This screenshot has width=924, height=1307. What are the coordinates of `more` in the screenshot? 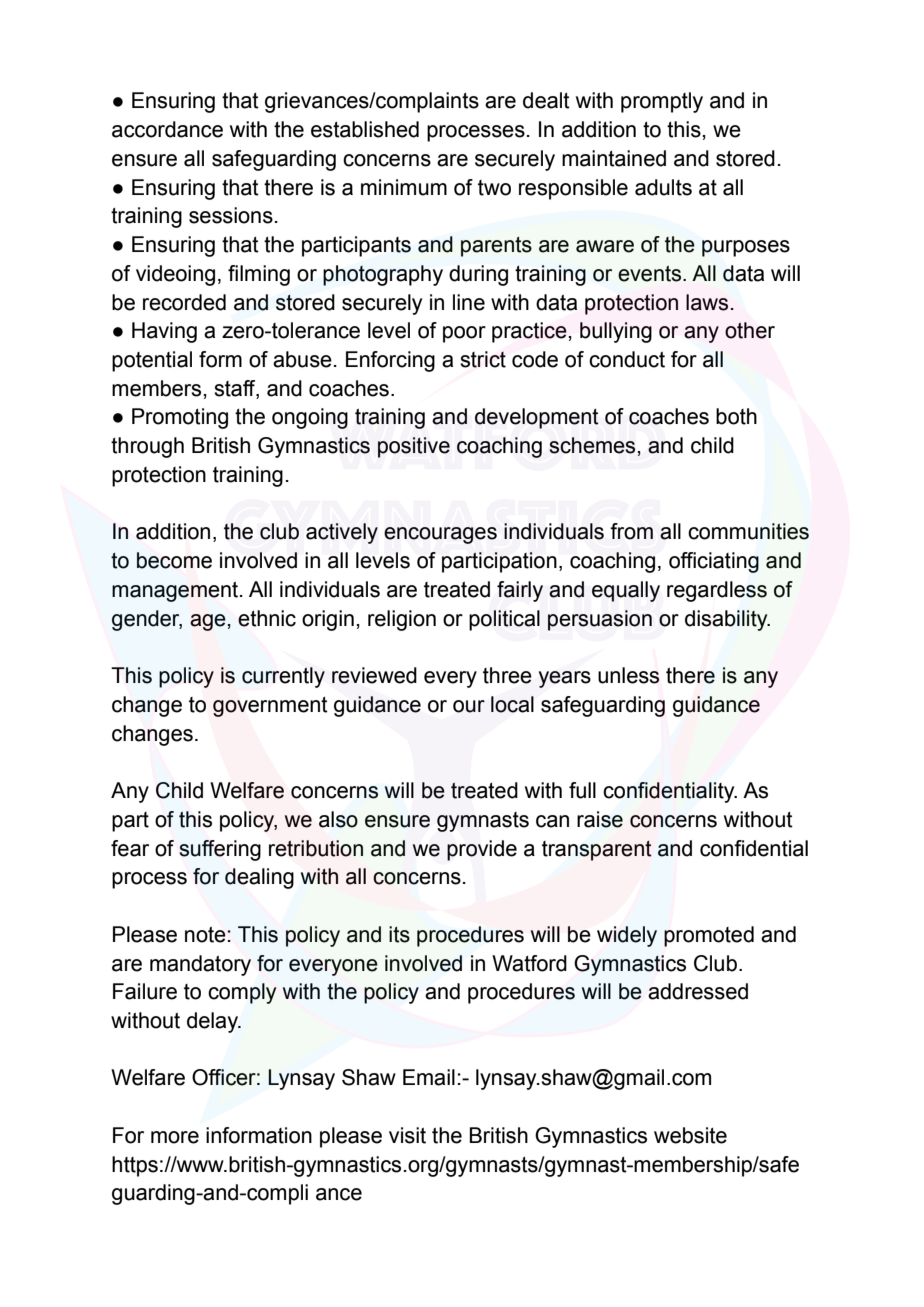 It's located at (175, 1137).
